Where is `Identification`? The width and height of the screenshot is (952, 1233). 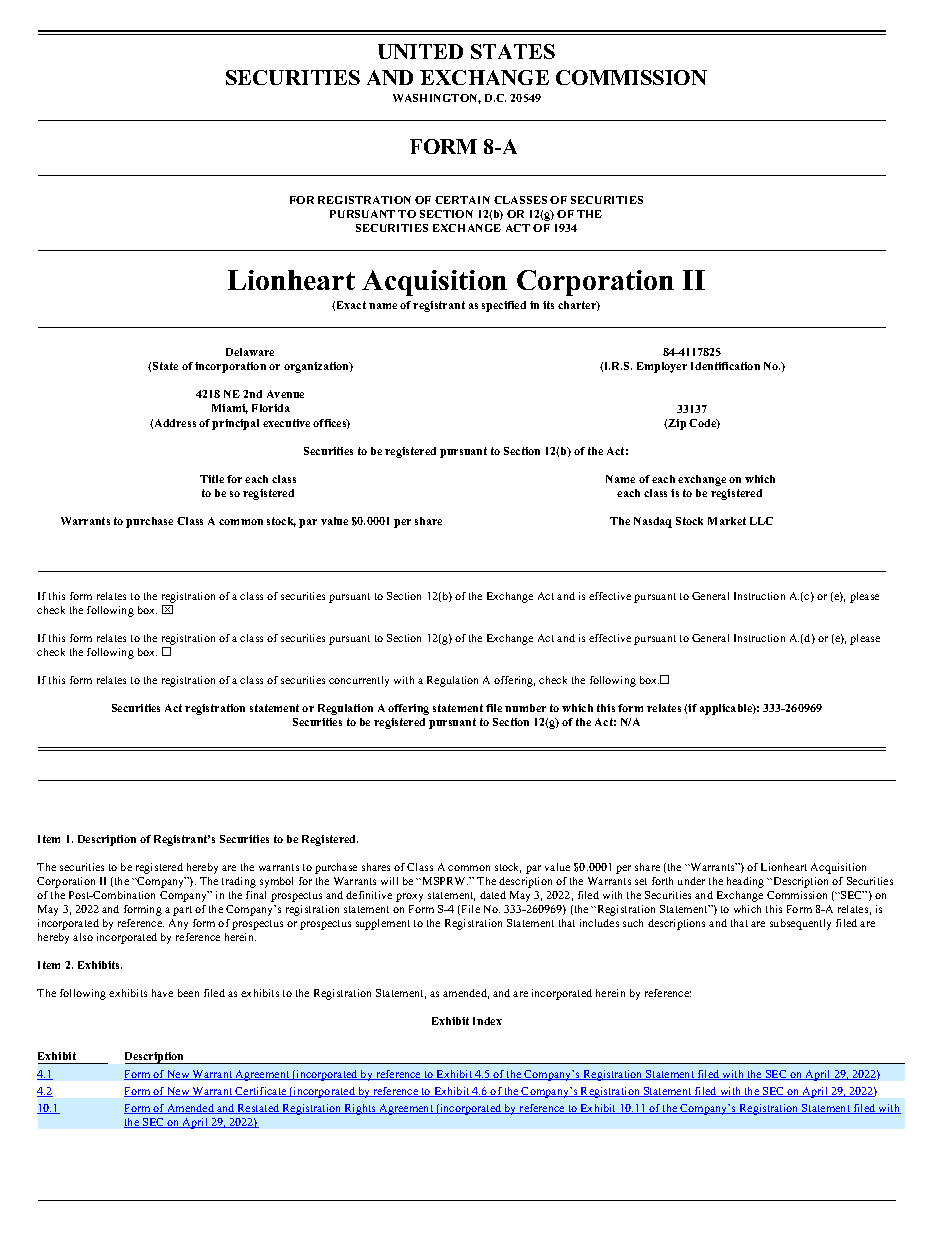
Identification is located at coordinates (725, 366).
